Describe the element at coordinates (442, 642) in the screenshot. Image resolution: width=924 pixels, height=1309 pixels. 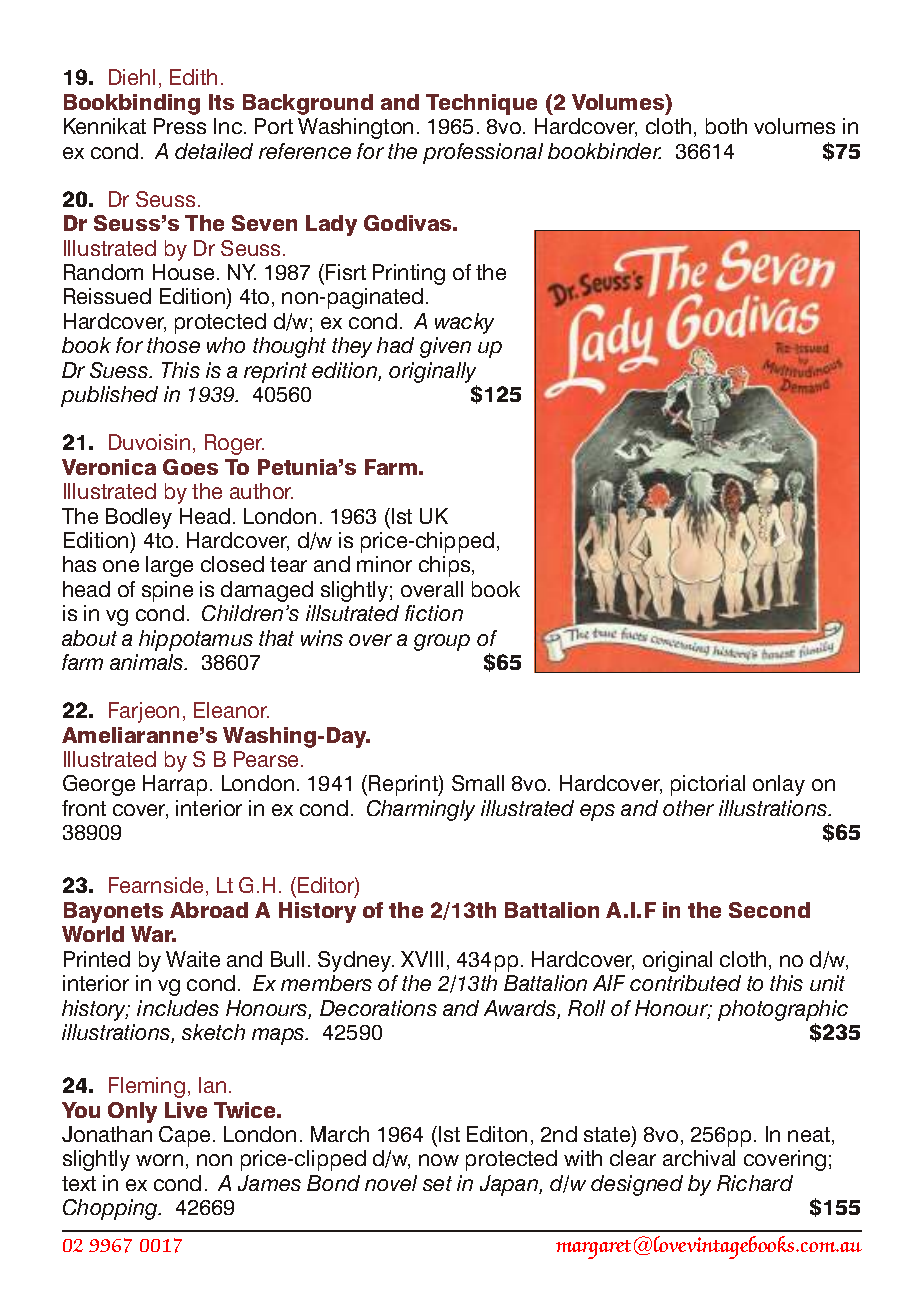
I see `group` at that location.
